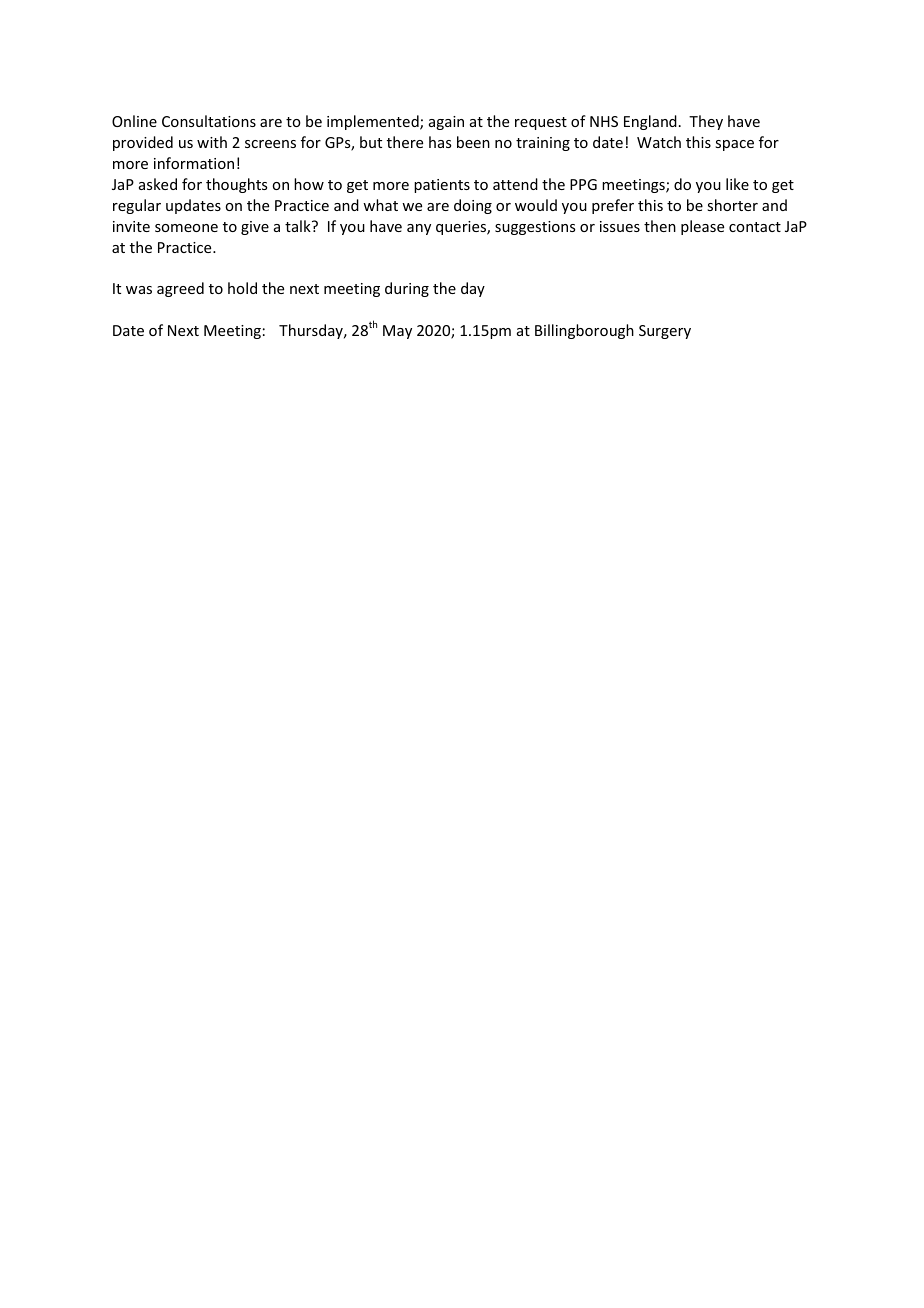 Image resolution: width=924 pixels, height=1308 pixels. Describe the element at coordinates (706, 122) in the document. I see `They` at that location.
